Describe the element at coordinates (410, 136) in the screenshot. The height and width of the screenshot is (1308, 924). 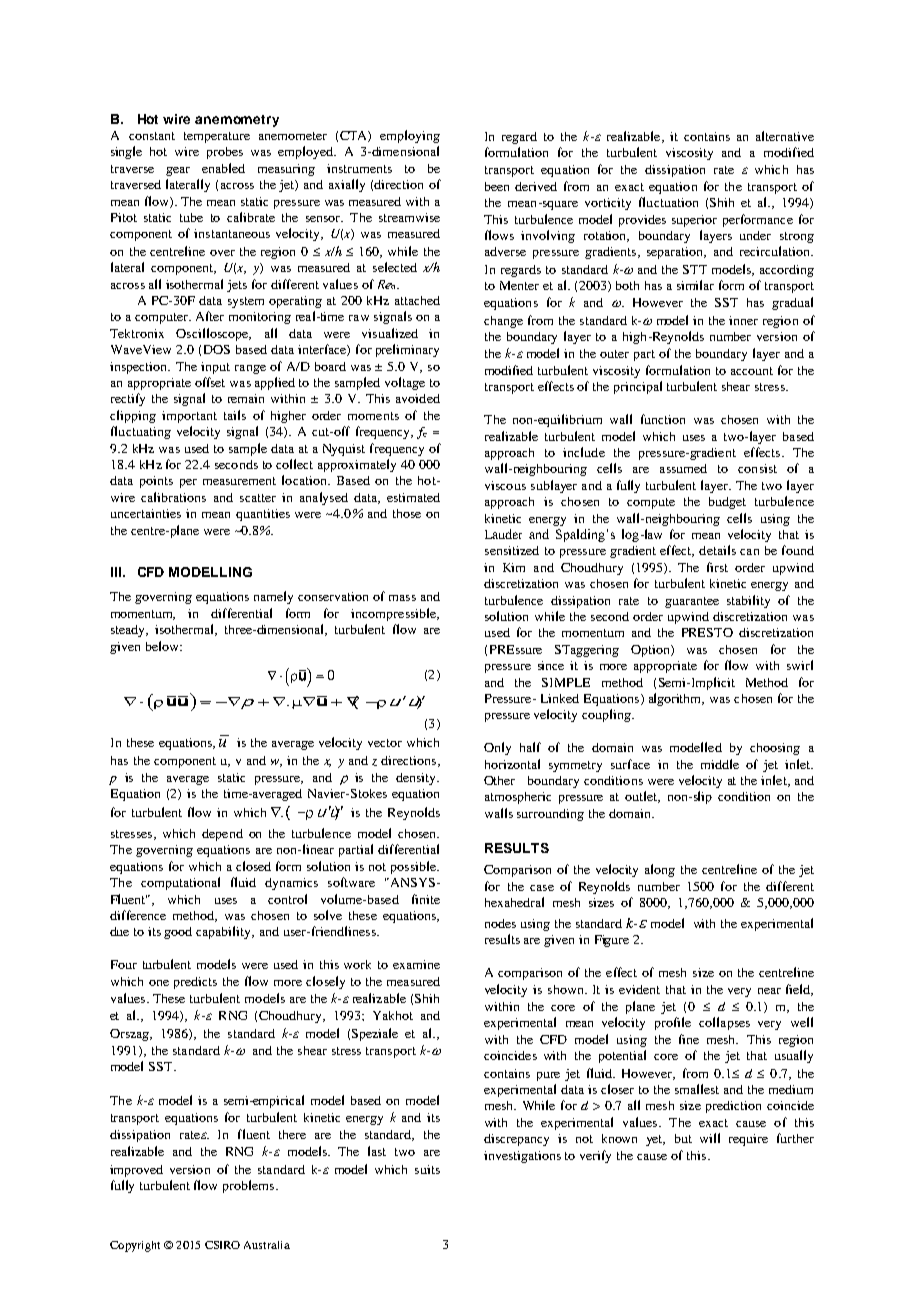
I see `employing` at that location.
